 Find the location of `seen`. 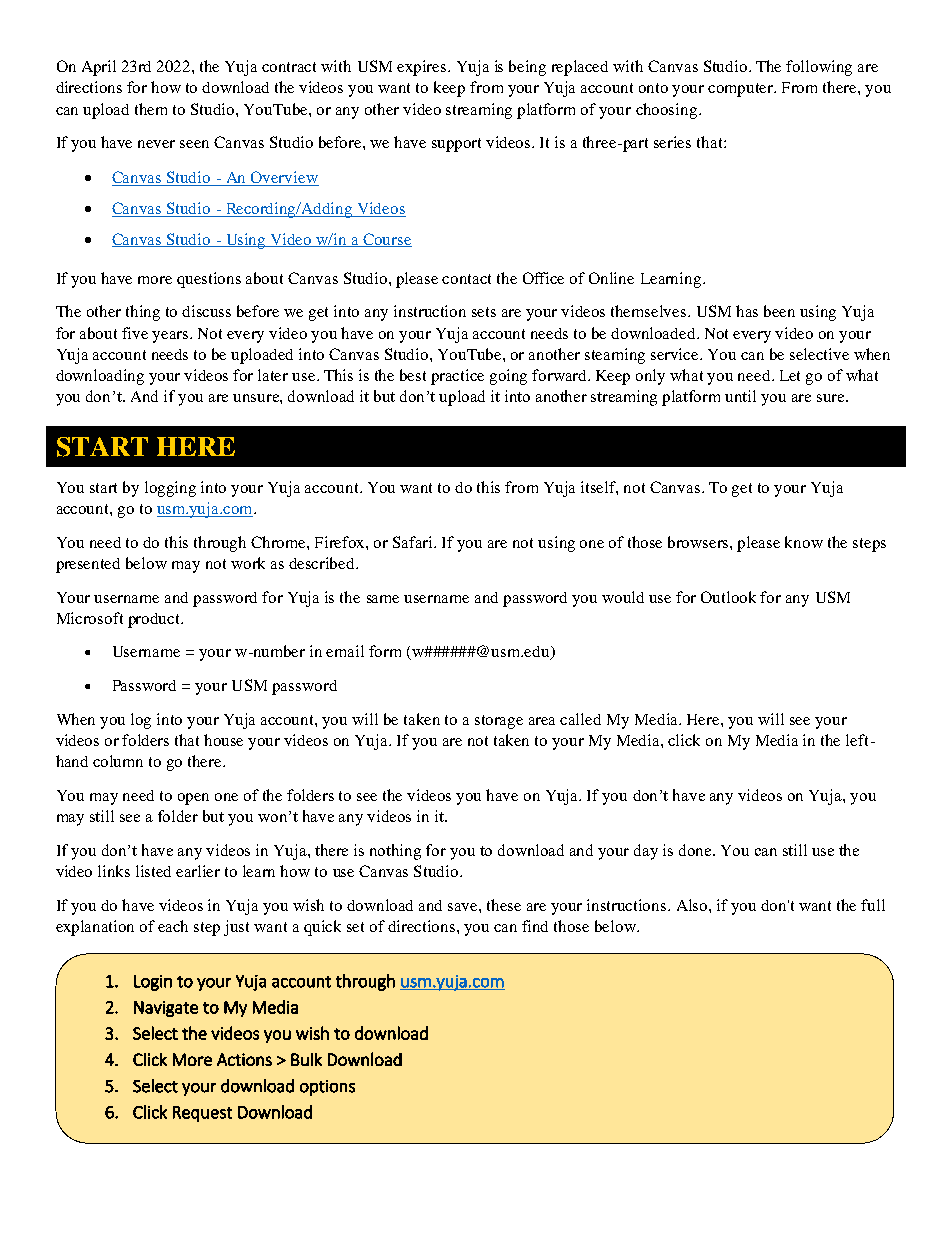

seen is located at coordinates (194, 144).
